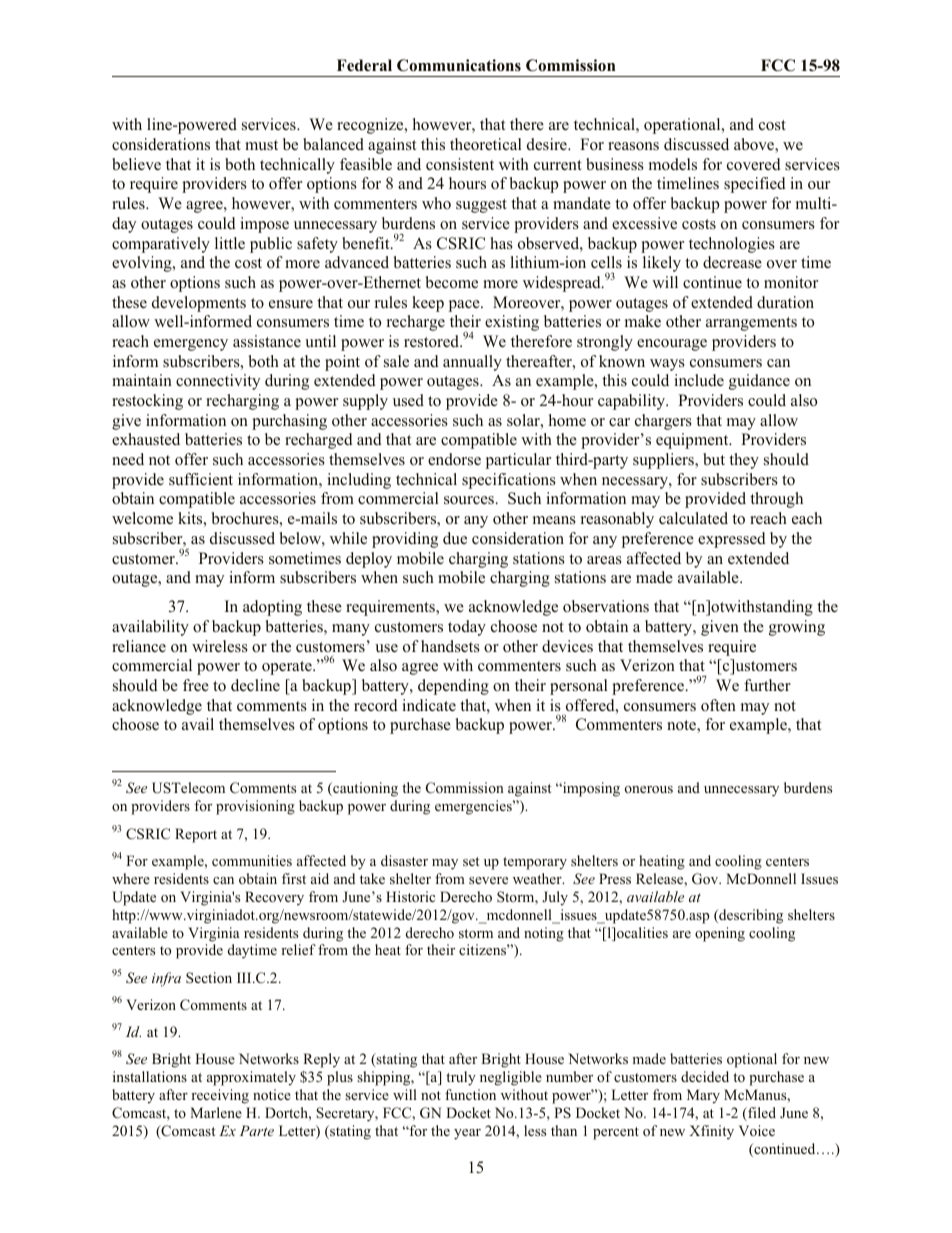 This screenshot has height=1233, width=952. Describe the element at coordinates (470, 1094) in the screenshot. I see `function` at that location.
